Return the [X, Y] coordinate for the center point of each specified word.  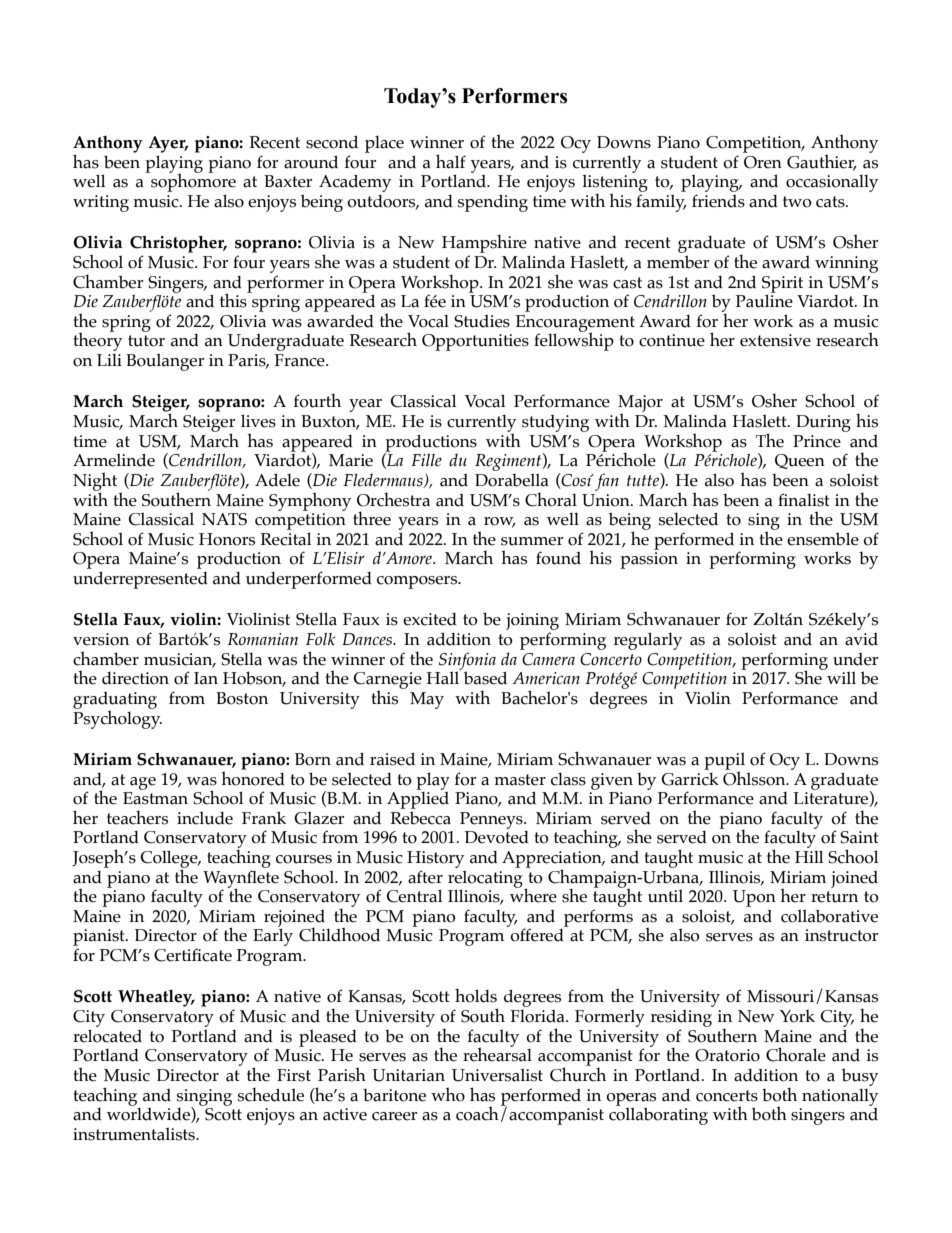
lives [258, 421]
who [448, 1094]
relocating [486, 880]
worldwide [149, 1114]
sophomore [192, 182]
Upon [754, 898]
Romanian [262, 639]
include [205, 818]
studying [555, 423]
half [451, 161]
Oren [763, 162]
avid [861, 639]
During [823, 423]
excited [430, 619]
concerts [727, 1096]
